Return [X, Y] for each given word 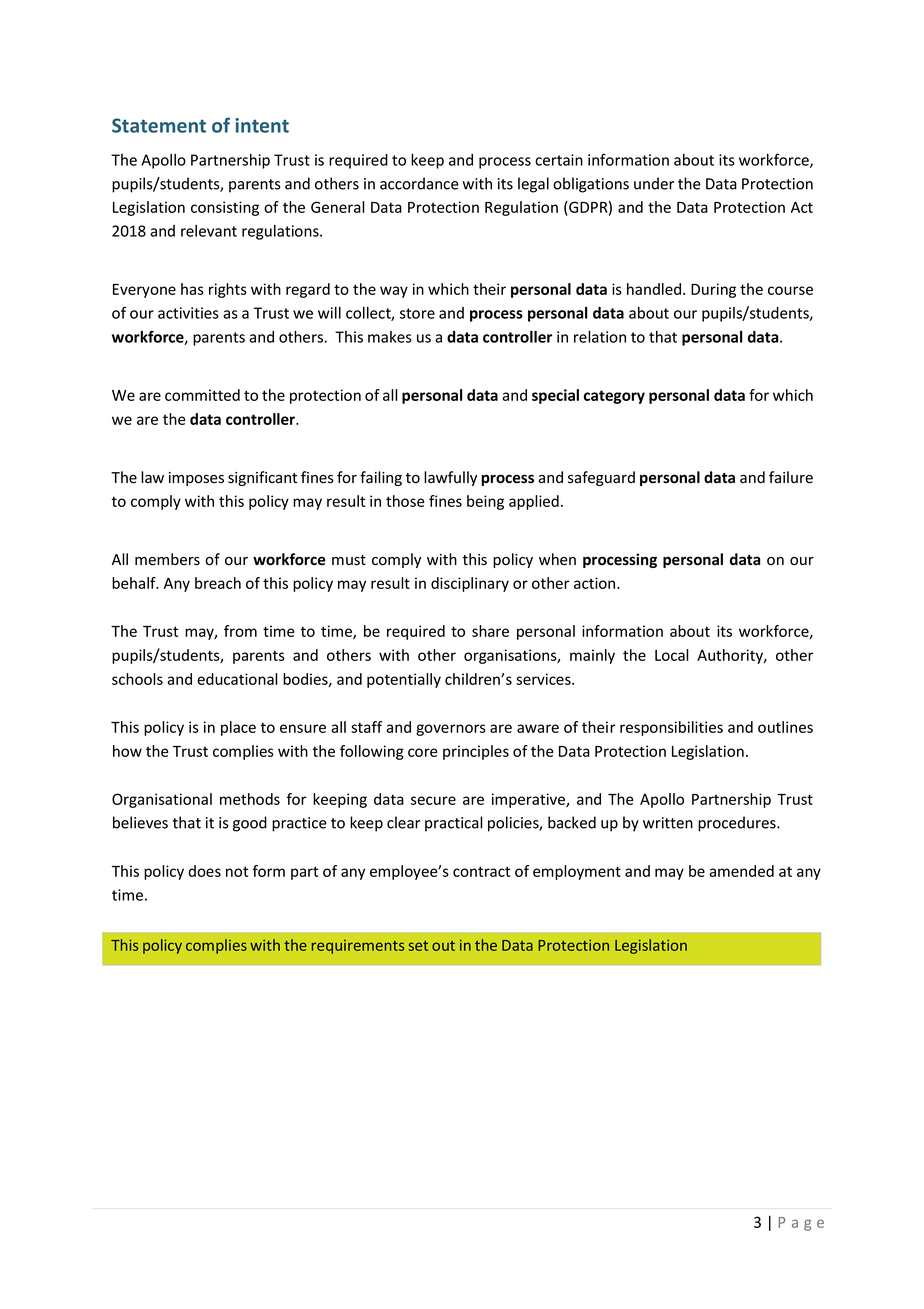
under [654, 183]
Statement [159, 125]
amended [741, 871]
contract [481, 871]
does [204, 871]
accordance [419, 183]
